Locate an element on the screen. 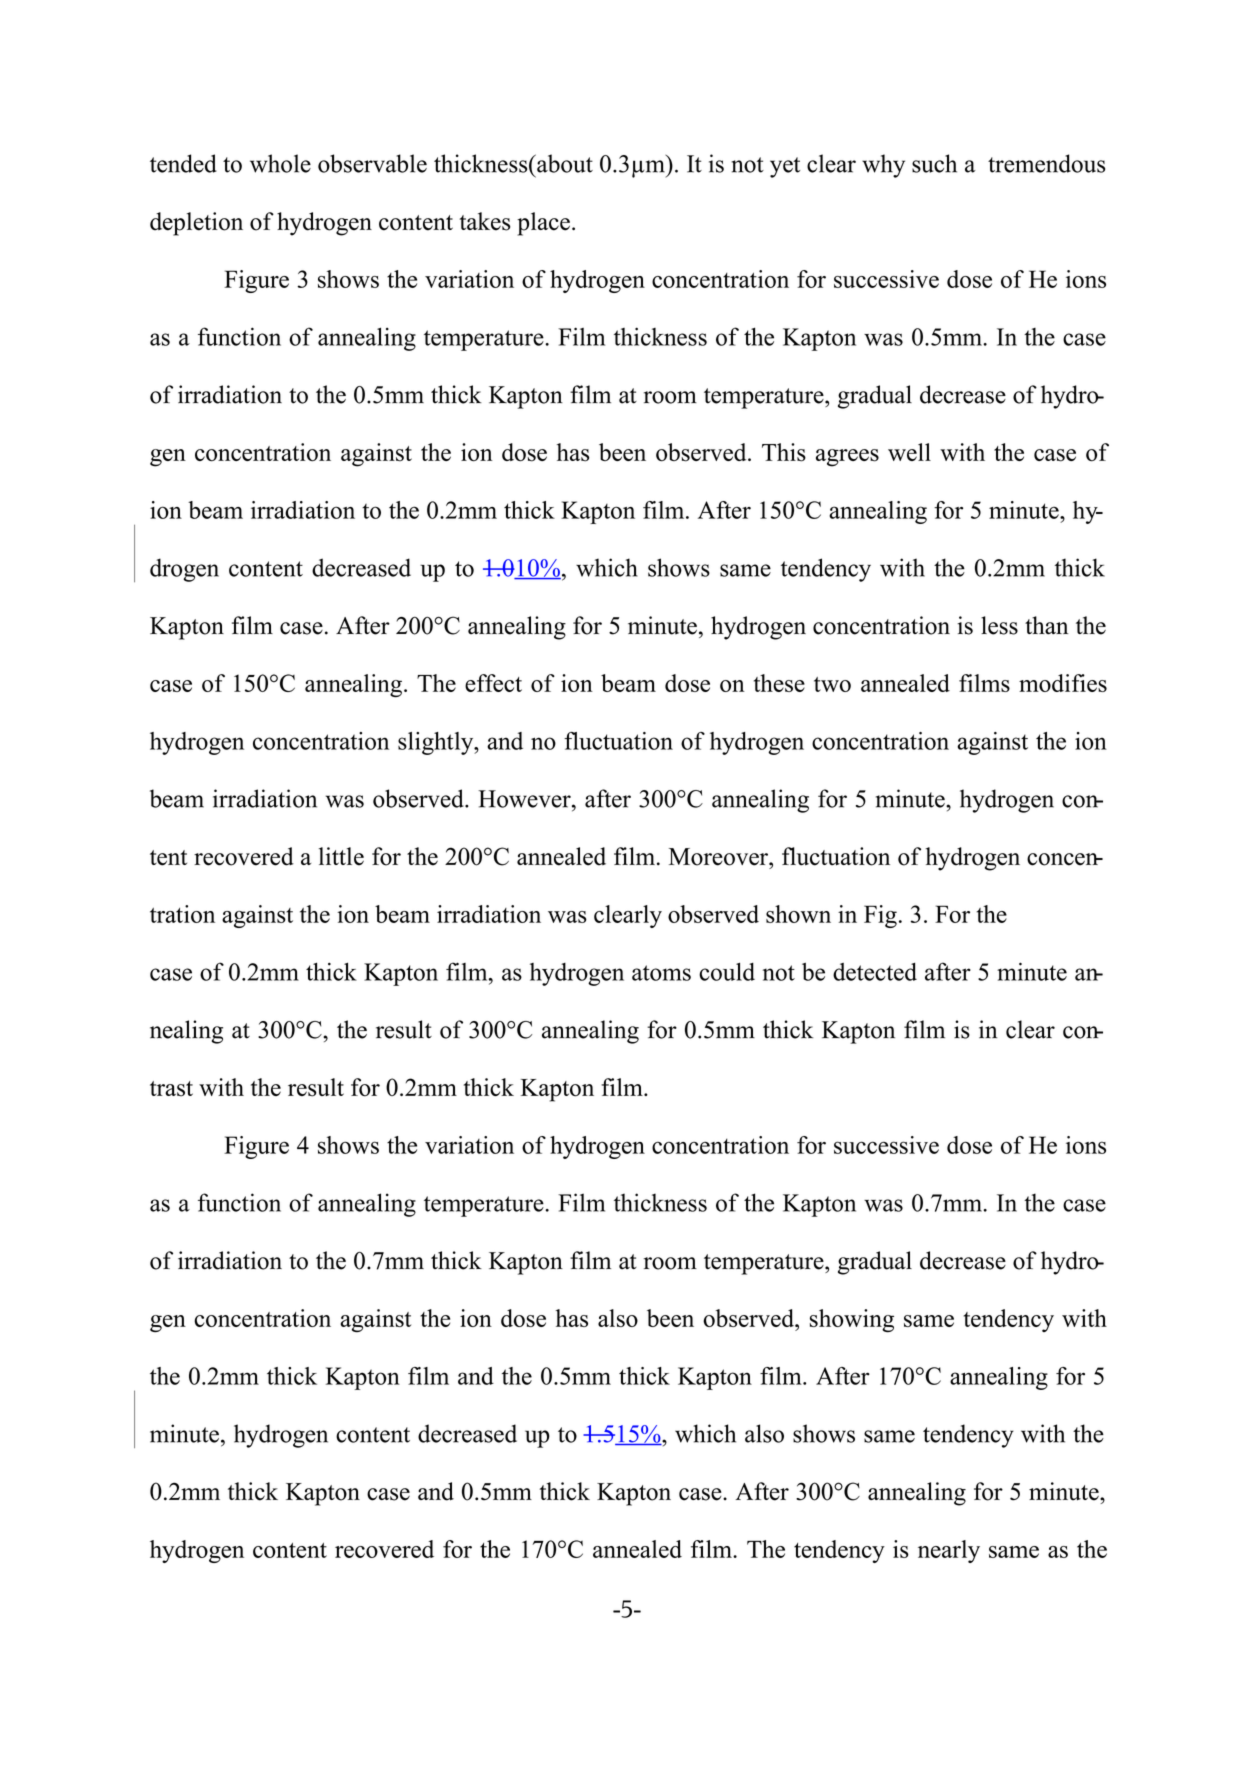 The width and height of the screenshot is (1253, 1774). atoms is located at coordinates (661, 973).
